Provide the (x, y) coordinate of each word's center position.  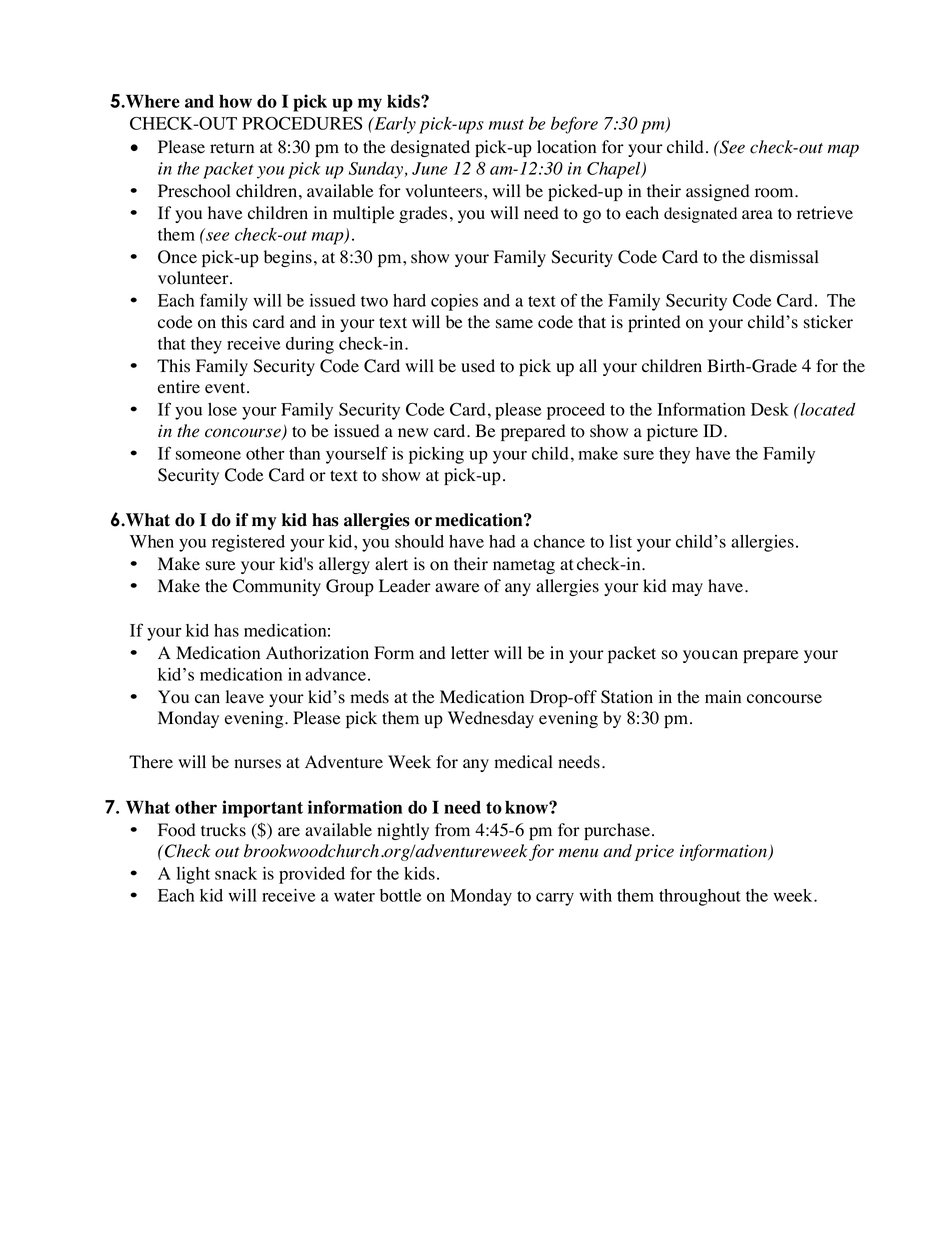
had (502, 541)
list (621, 541)
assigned (717, 192)
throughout (700, 897)
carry (555, 899)
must (506, 124)
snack (236, 873)
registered (248, 543)
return (232, 148)
